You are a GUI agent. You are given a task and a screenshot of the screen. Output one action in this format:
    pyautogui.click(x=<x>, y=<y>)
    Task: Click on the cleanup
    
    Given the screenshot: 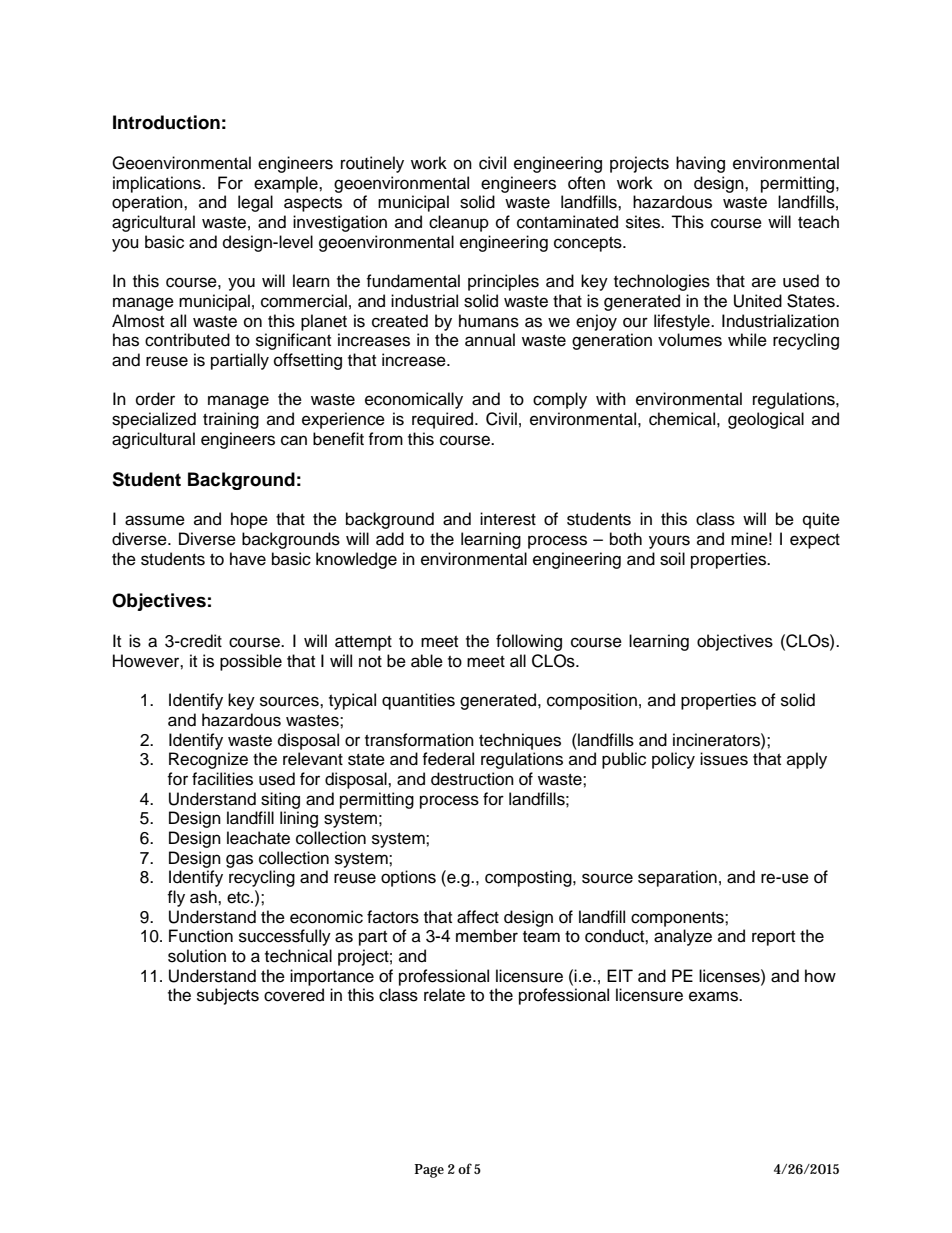 What is the action you would take?
    pyautogui.click(x=459, y=223)
